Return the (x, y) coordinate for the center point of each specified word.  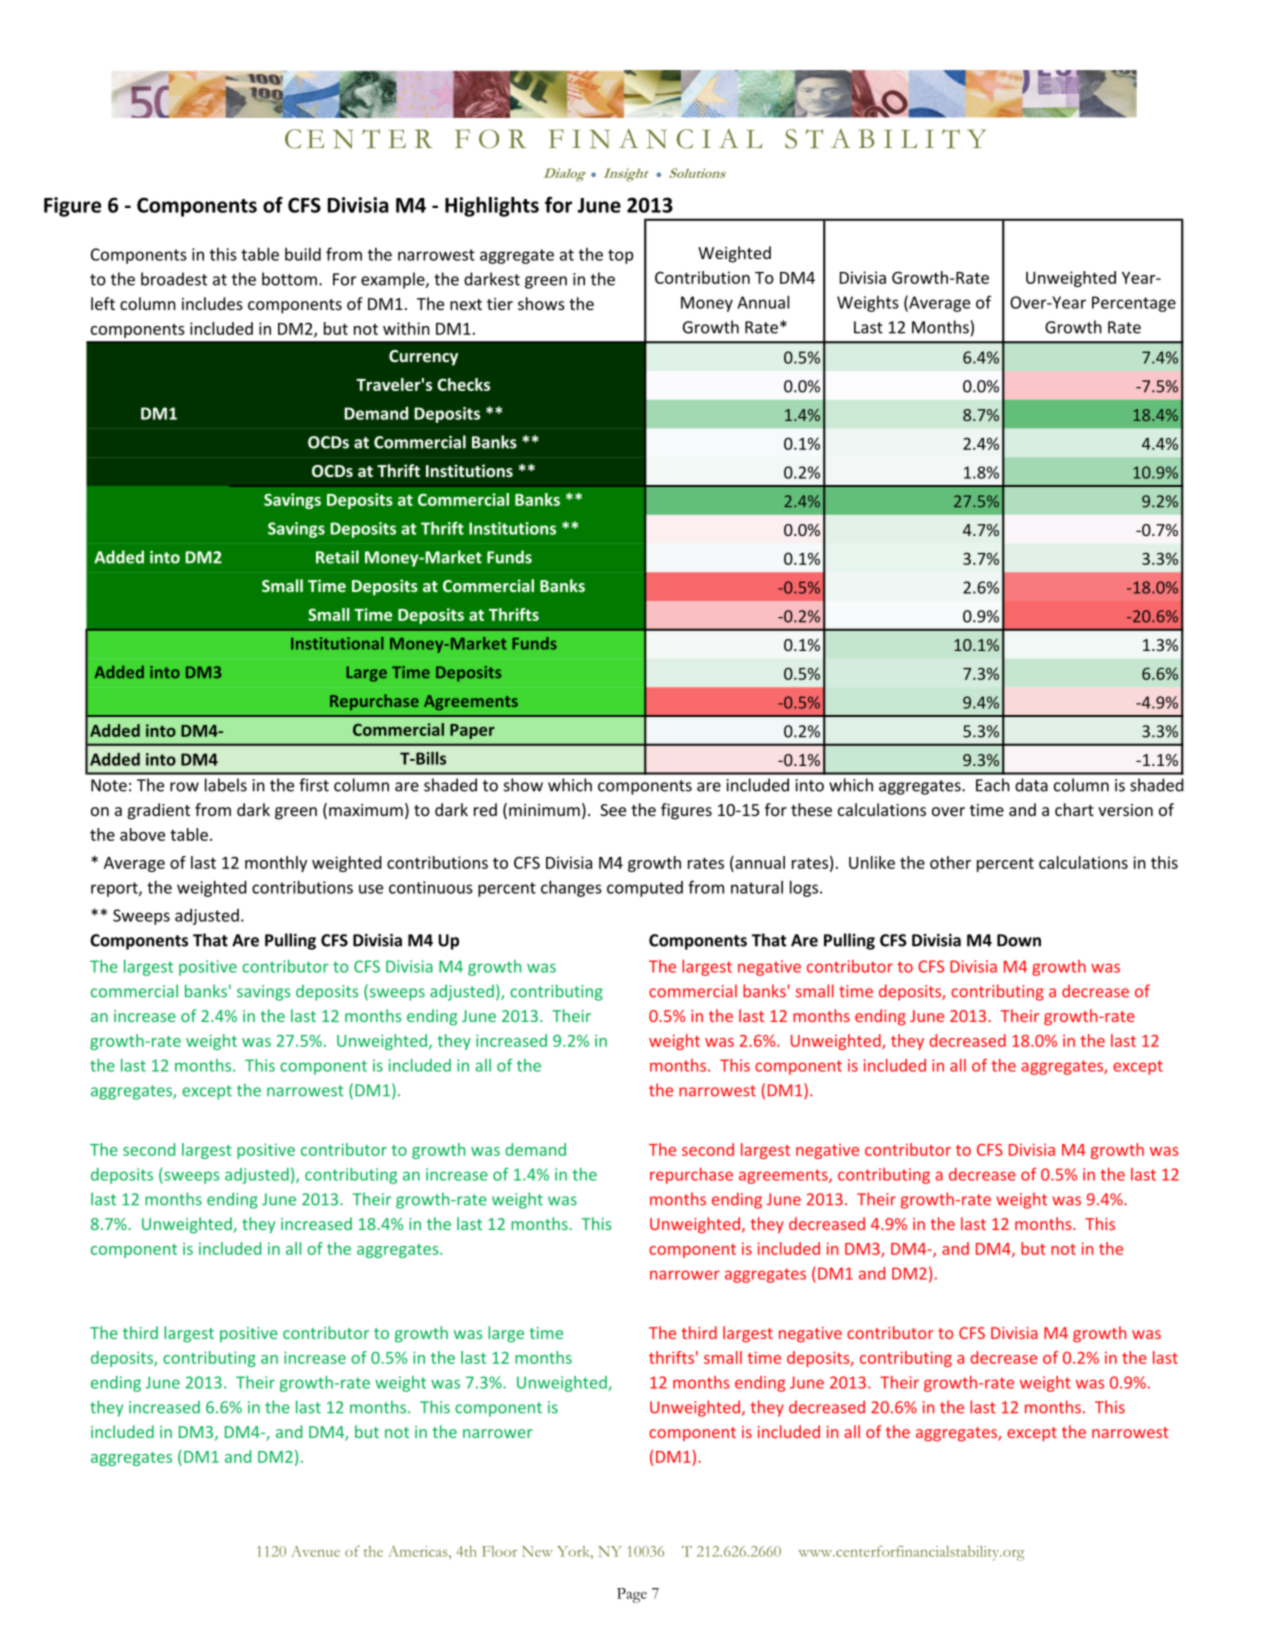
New (537, 1551)
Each (993, 785)
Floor (499, 1551)
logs (805, 888)
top (620, 256)
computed (645, 889)
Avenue (315, 1551)
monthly (276, 864)
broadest (174, 279)
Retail (337, 557)
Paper (472, 731)
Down (1019, 940)
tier (500, 304)
